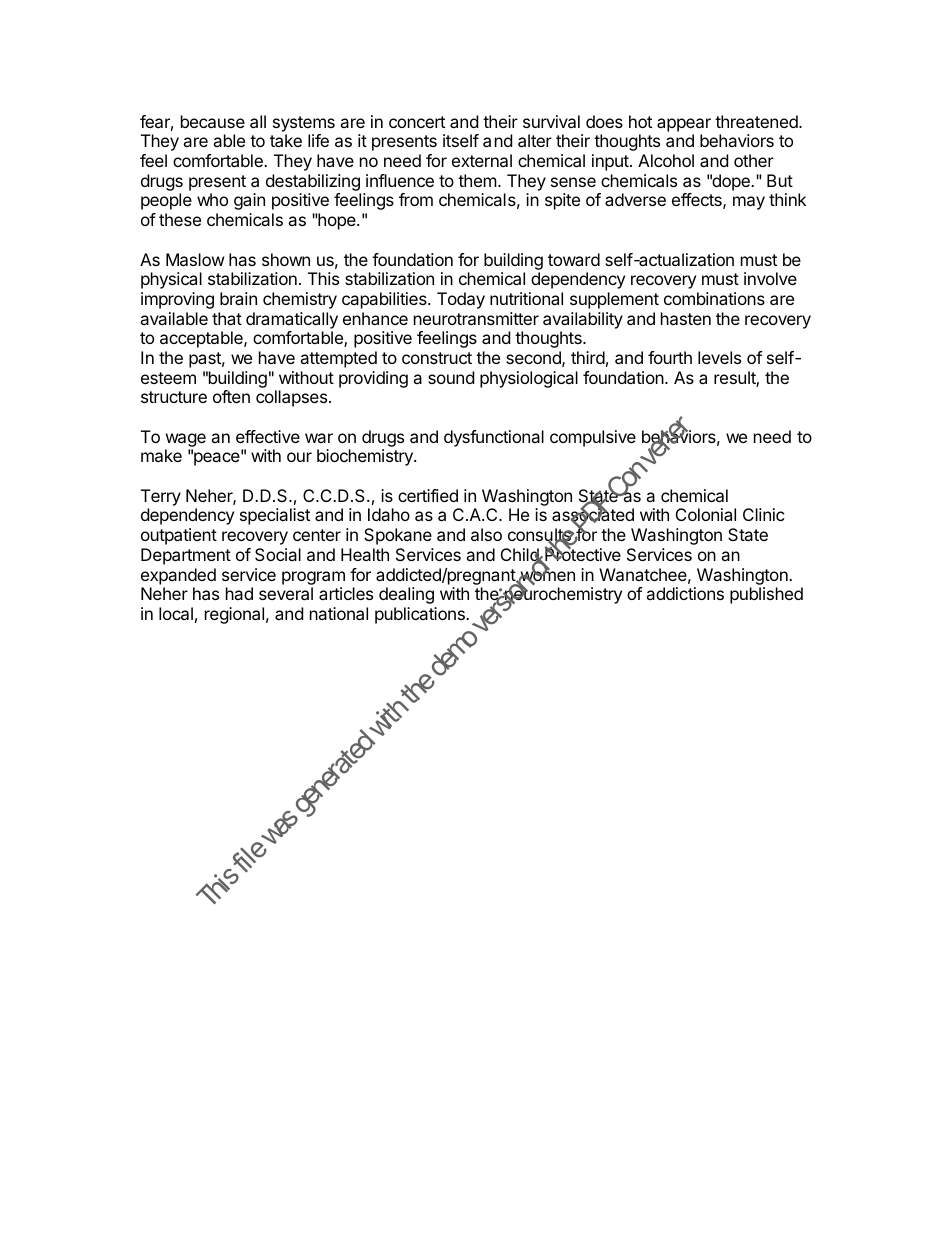  What do you see at coordinates (719, 357) in the screenshot?
I see `levels` at bounding box center [719, 357].
